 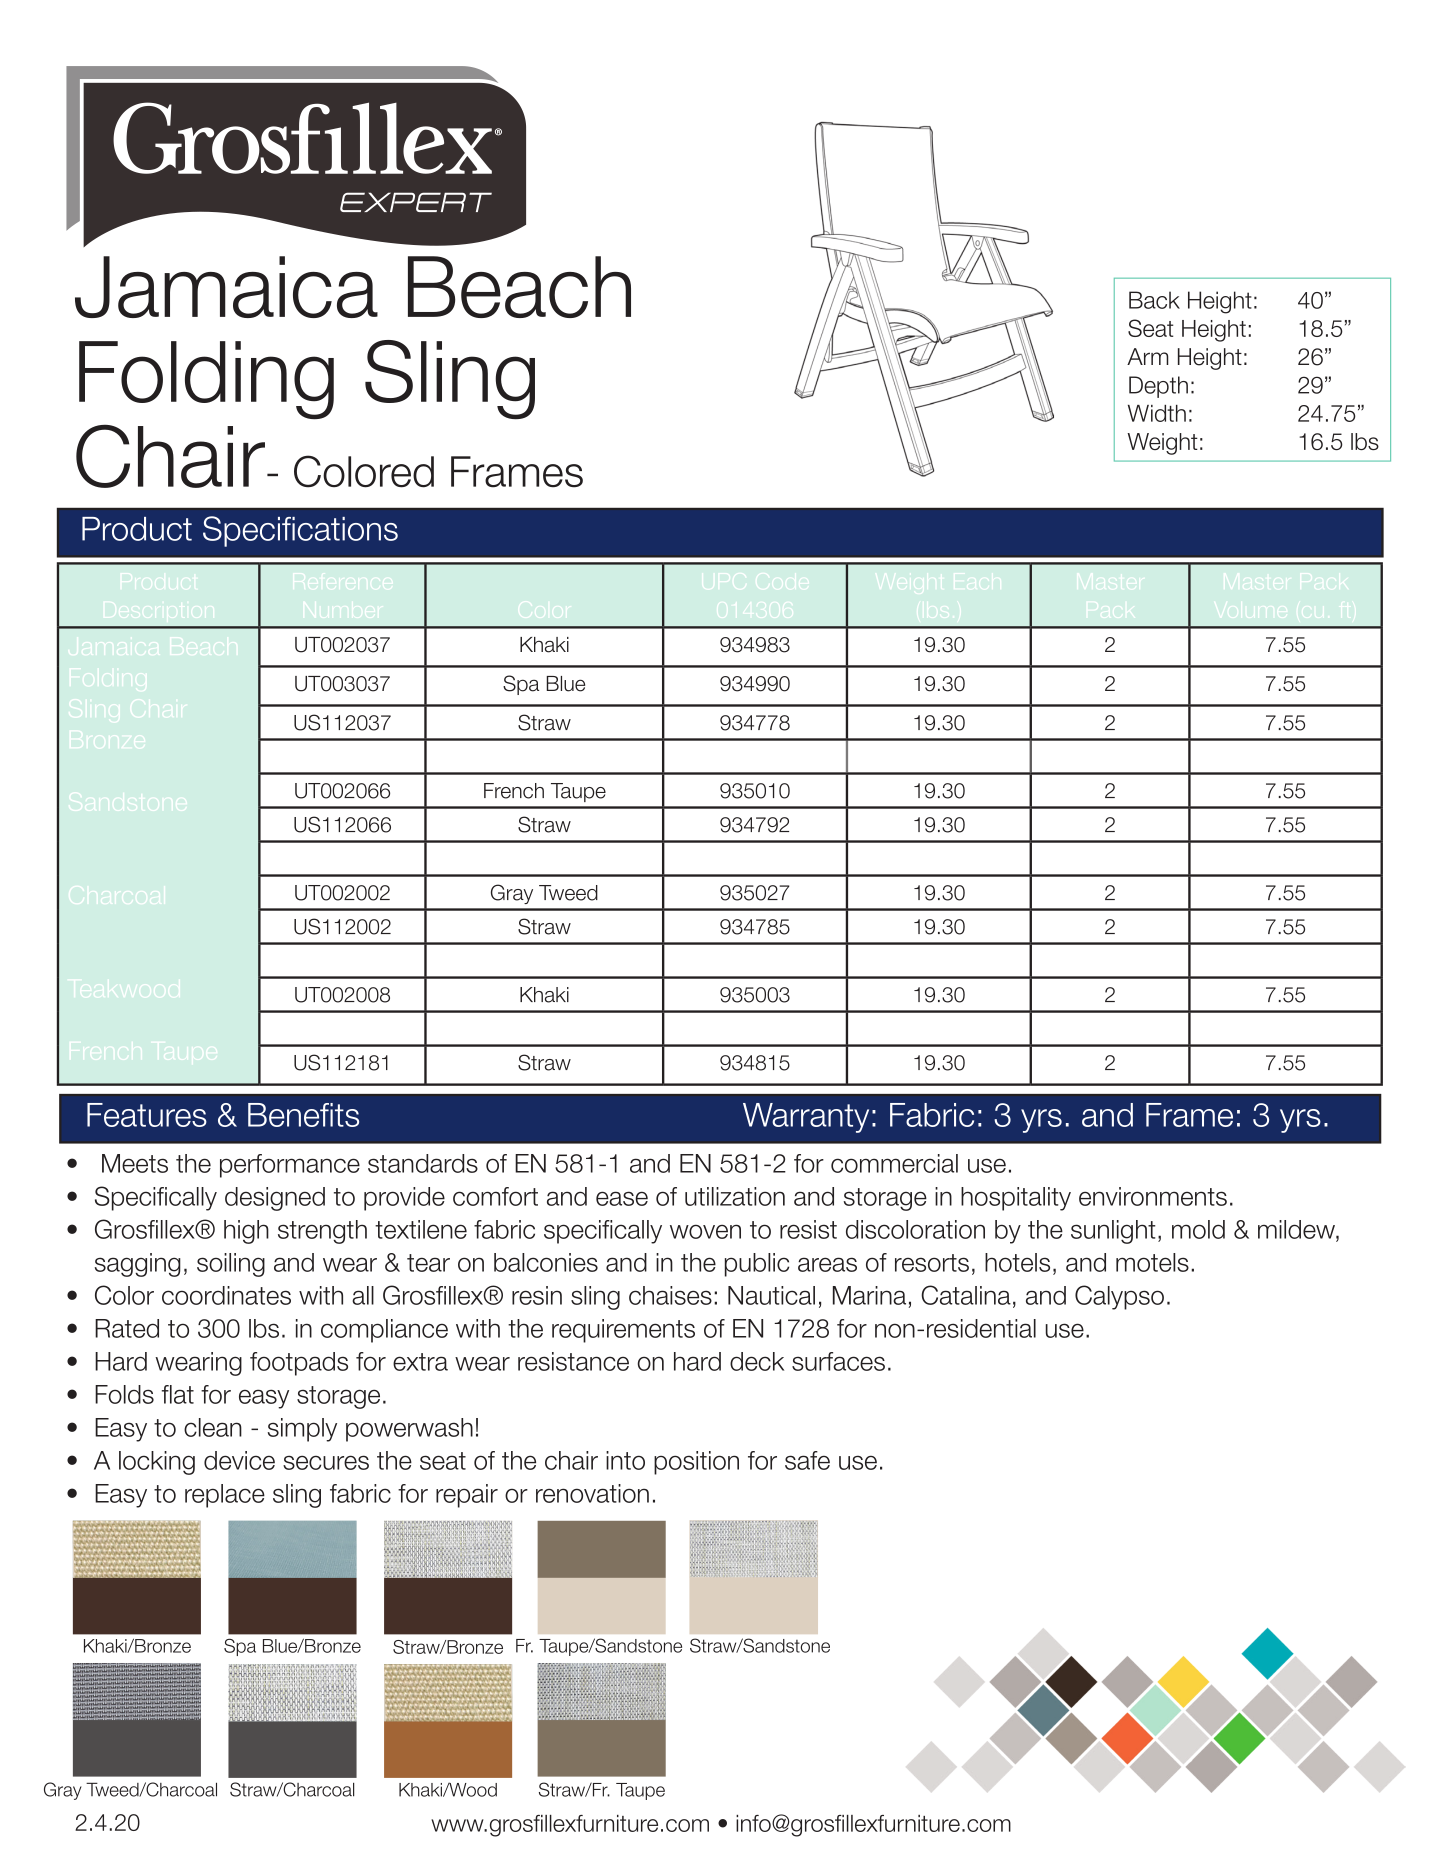 I want to click on Warranty, so click(x=806, y=1118).
